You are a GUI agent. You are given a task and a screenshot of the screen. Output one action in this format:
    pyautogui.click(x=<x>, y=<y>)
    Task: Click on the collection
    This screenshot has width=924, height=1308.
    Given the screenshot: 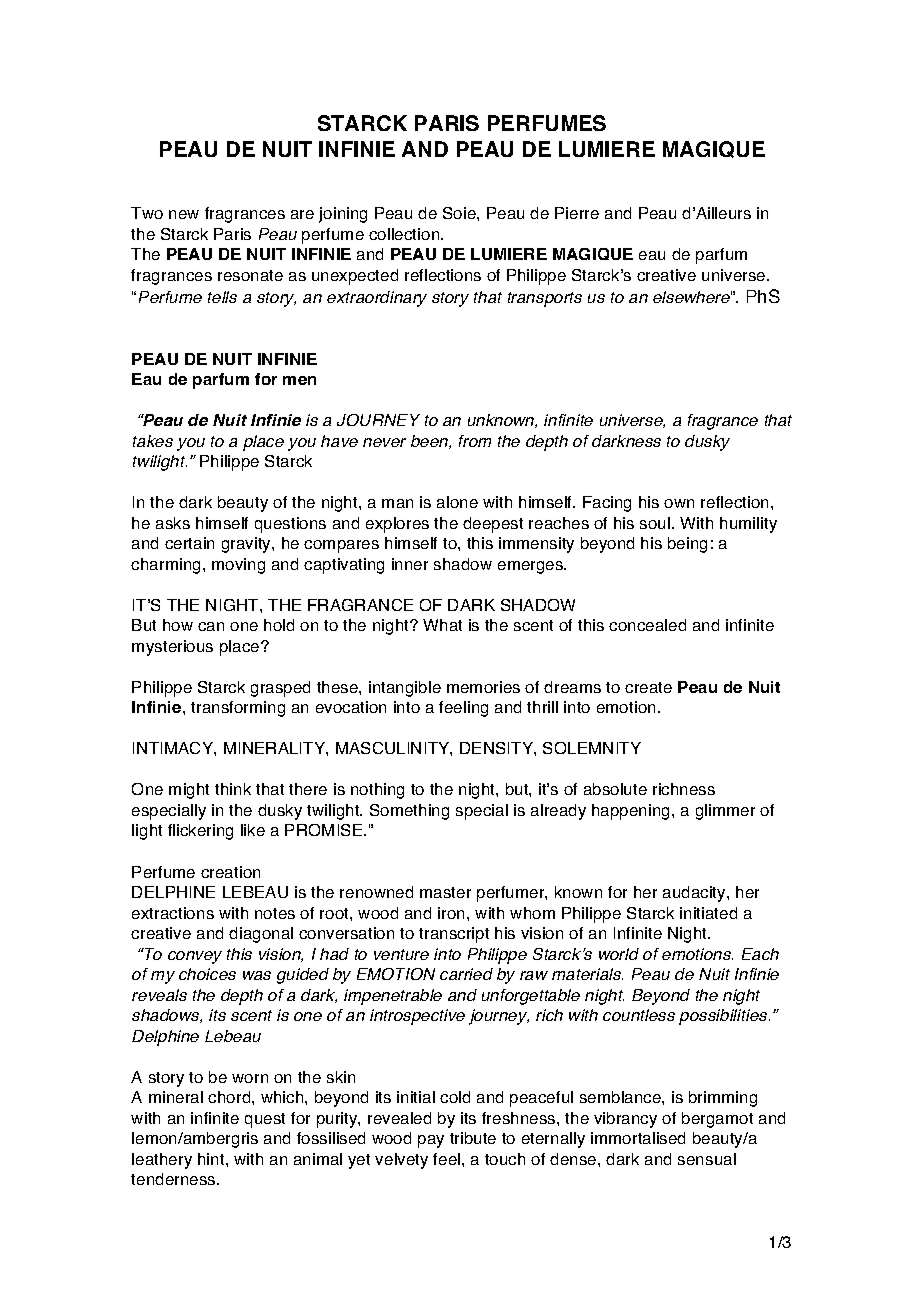 What is the action you would take?
    pyautogui.click(x=405, y=234)
